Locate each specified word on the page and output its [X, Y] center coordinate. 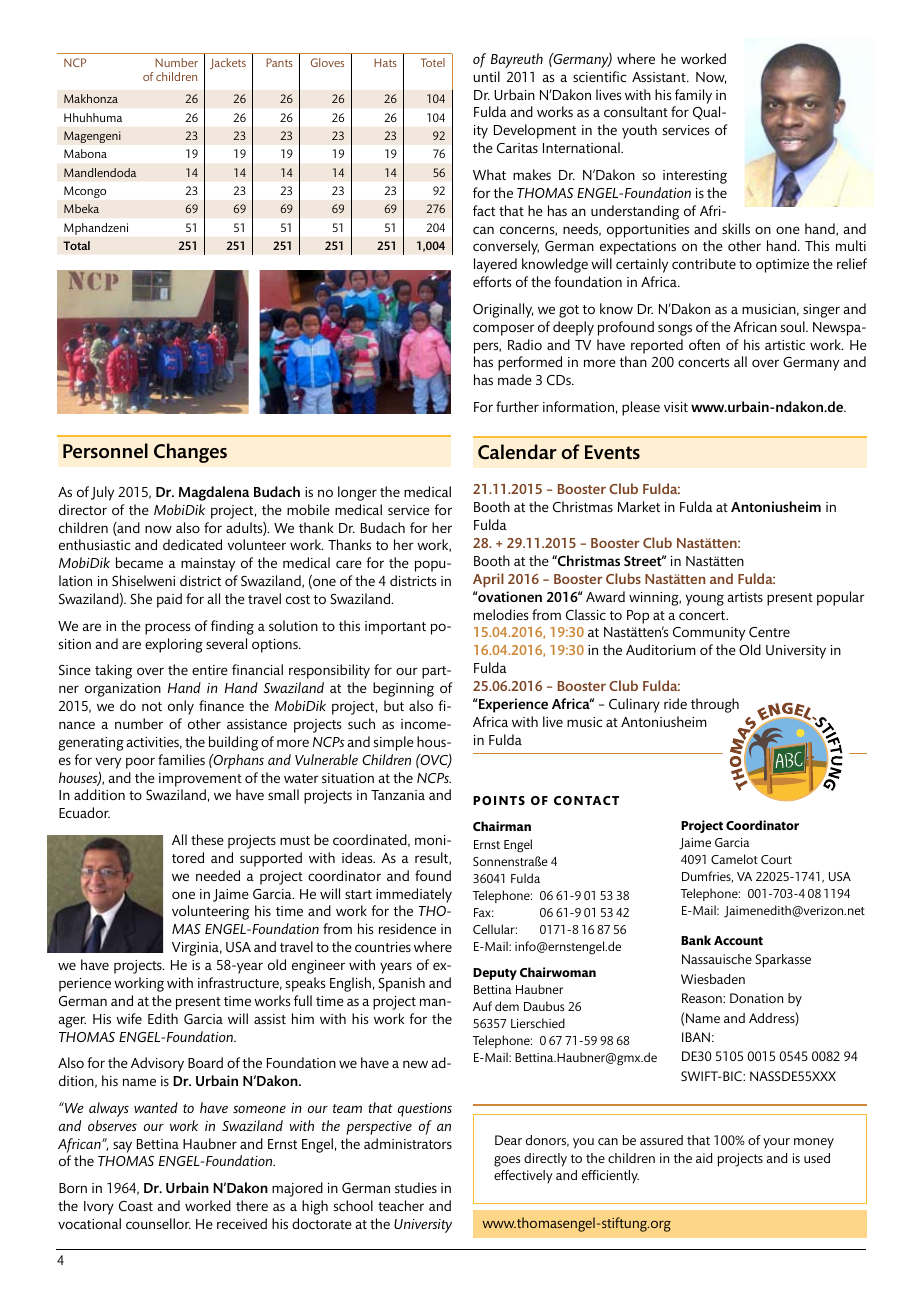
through [715, 705]
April [488, 580]
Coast [136, 1206]
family [693, 96]
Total [76, 245]
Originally [503, 310]
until [486, 76]
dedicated [192, 544]
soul [794, 326]
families [181, 759]
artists [745, 597]
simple [394, 743]
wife [129, 1018]
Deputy [495, 974]
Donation [756, 998]
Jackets [228, 63]
